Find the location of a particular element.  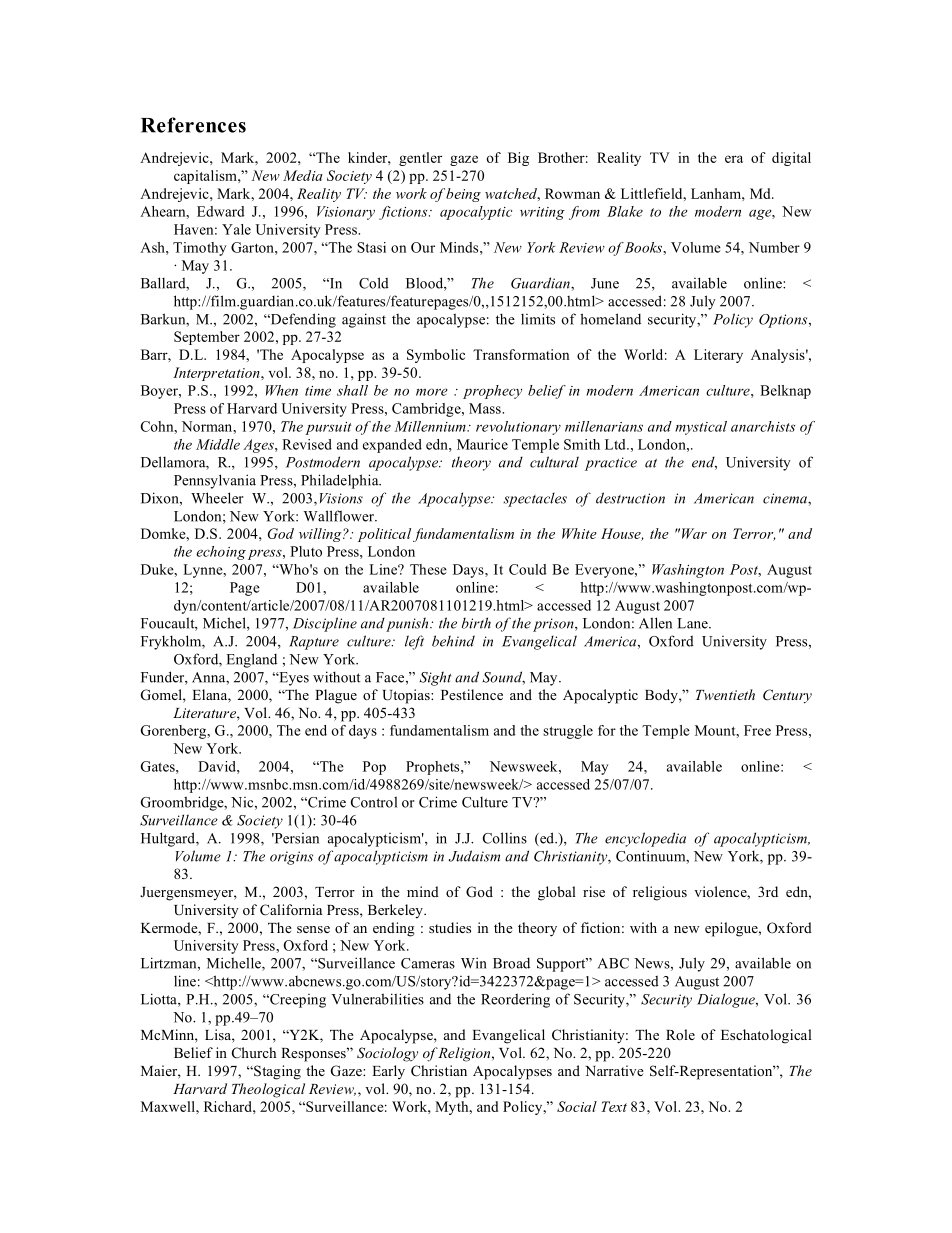

digital is located at coordinates (791, 159).
